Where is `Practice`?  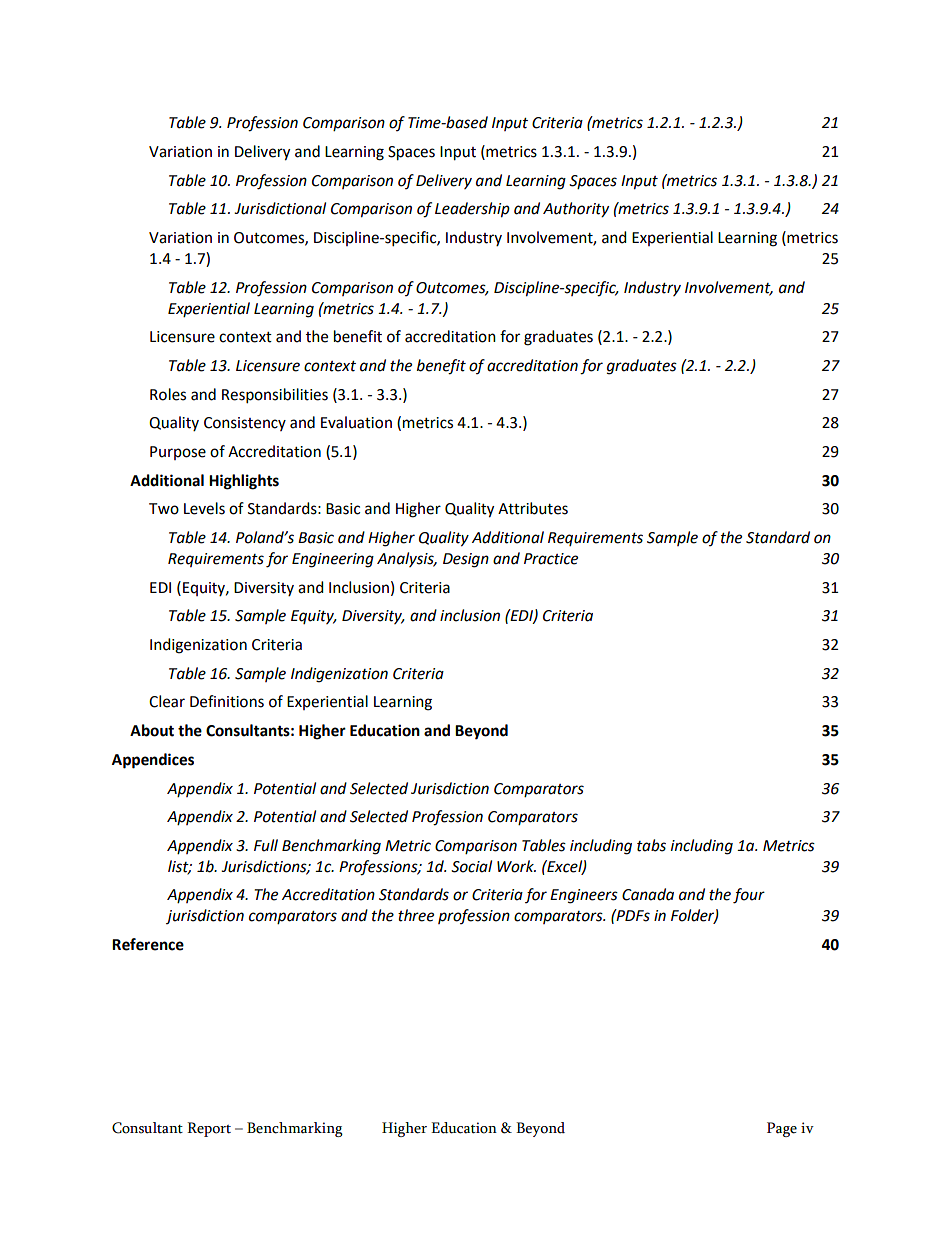 Practice is located at coordinates (551, 559).
